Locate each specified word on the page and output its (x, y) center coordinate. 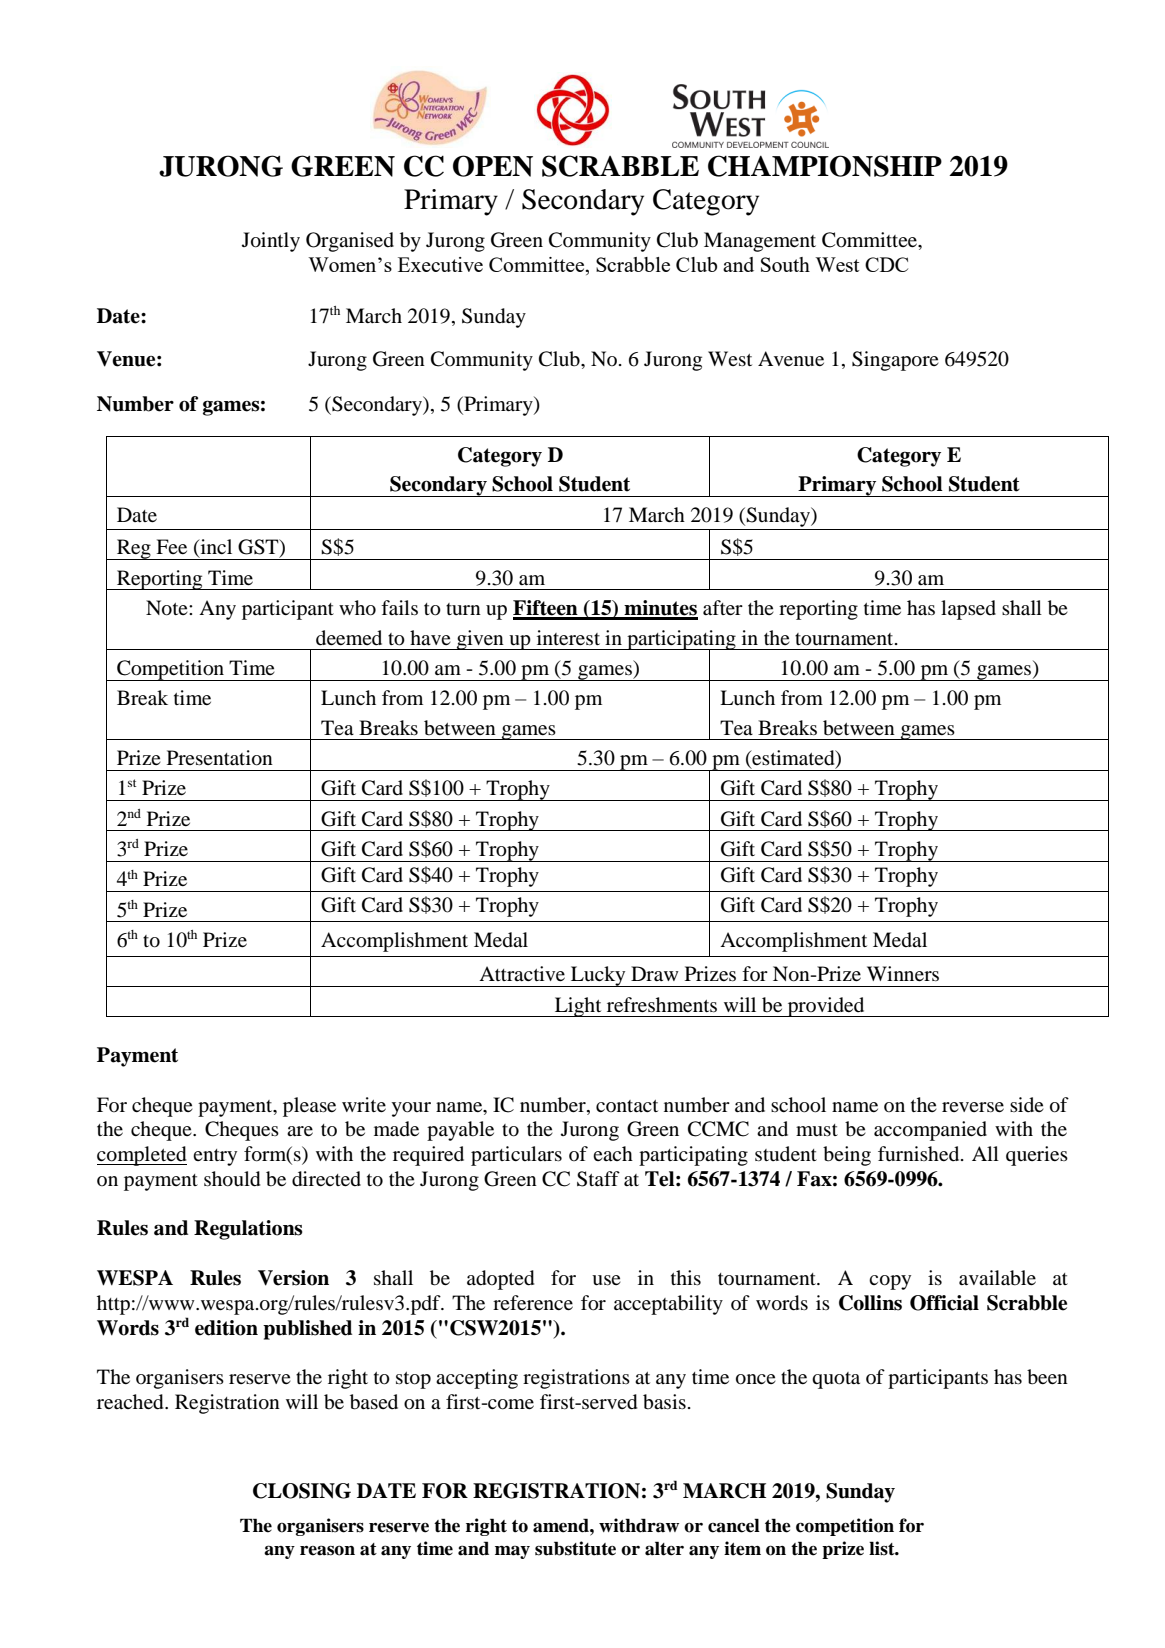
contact (627, 1106)
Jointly (271, 242)
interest (568, 637)
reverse (973, 1107)
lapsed (968, 610)
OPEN (493, 166)
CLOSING (302, 1491)
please (309, 1107)
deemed (349, 638)
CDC (886, 264)
